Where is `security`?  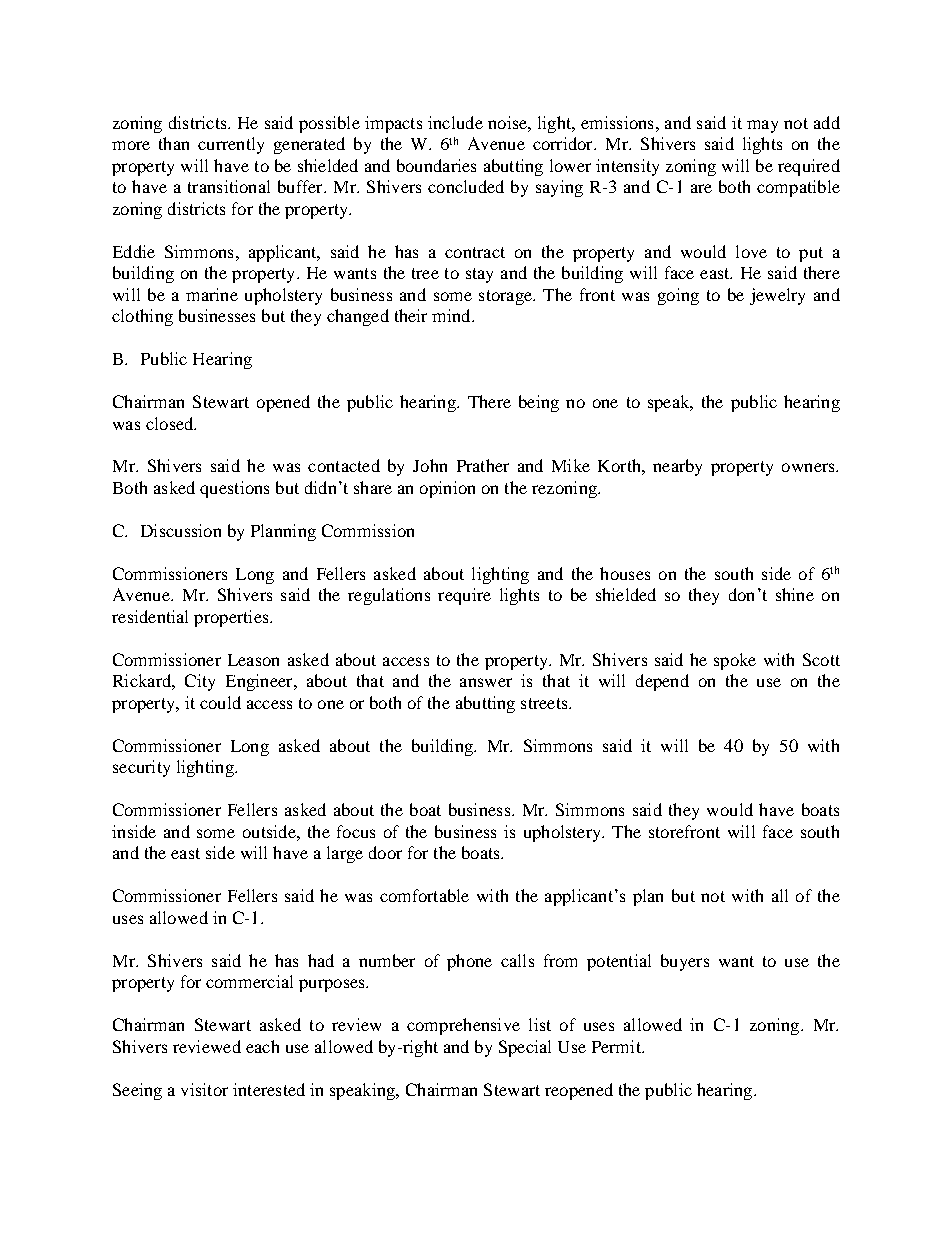 security is located at coordinates (141, 768).
